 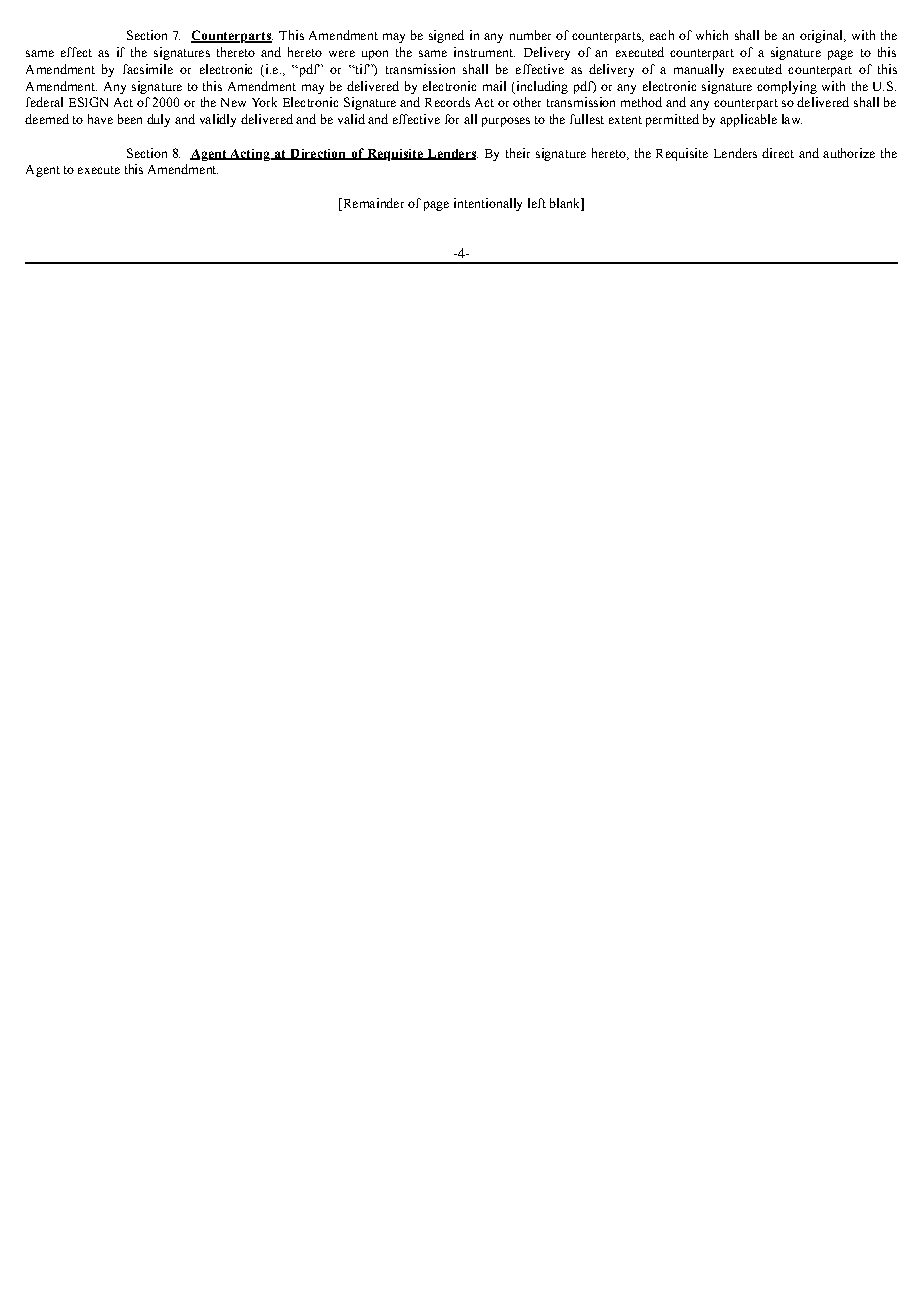 I want to click on intentionally, so click(x=488, y=204).
